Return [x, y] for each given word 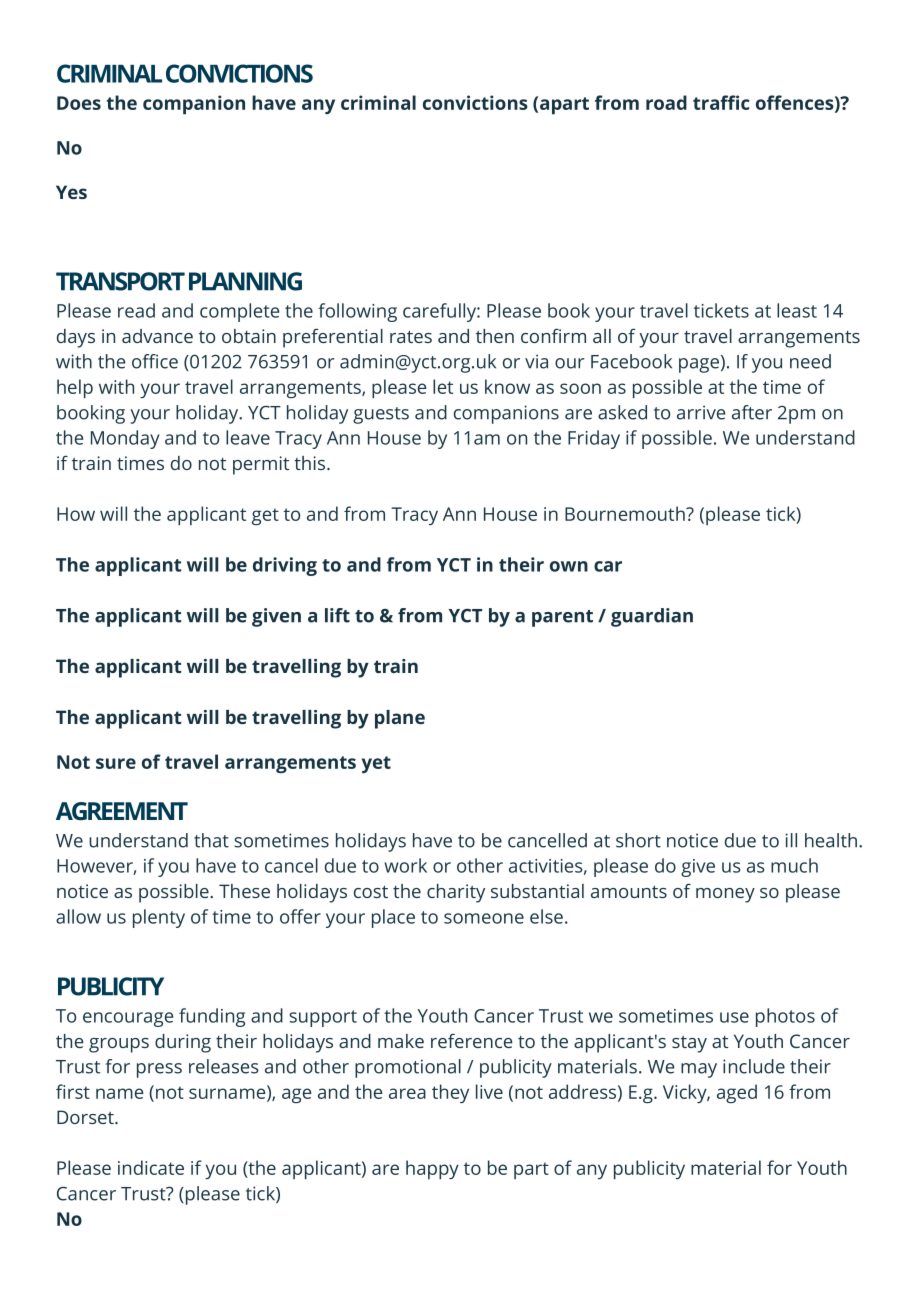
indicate [151, 1167]
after [752, 412]
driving [285, 566]
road [666, 102]
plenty [159, 918]
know [507, 386]
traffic [721, 102]
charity [456, 893]
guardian [652, 617]
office [155, 361]
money [725, 895]
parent [562, 618]
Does [79, 103]
